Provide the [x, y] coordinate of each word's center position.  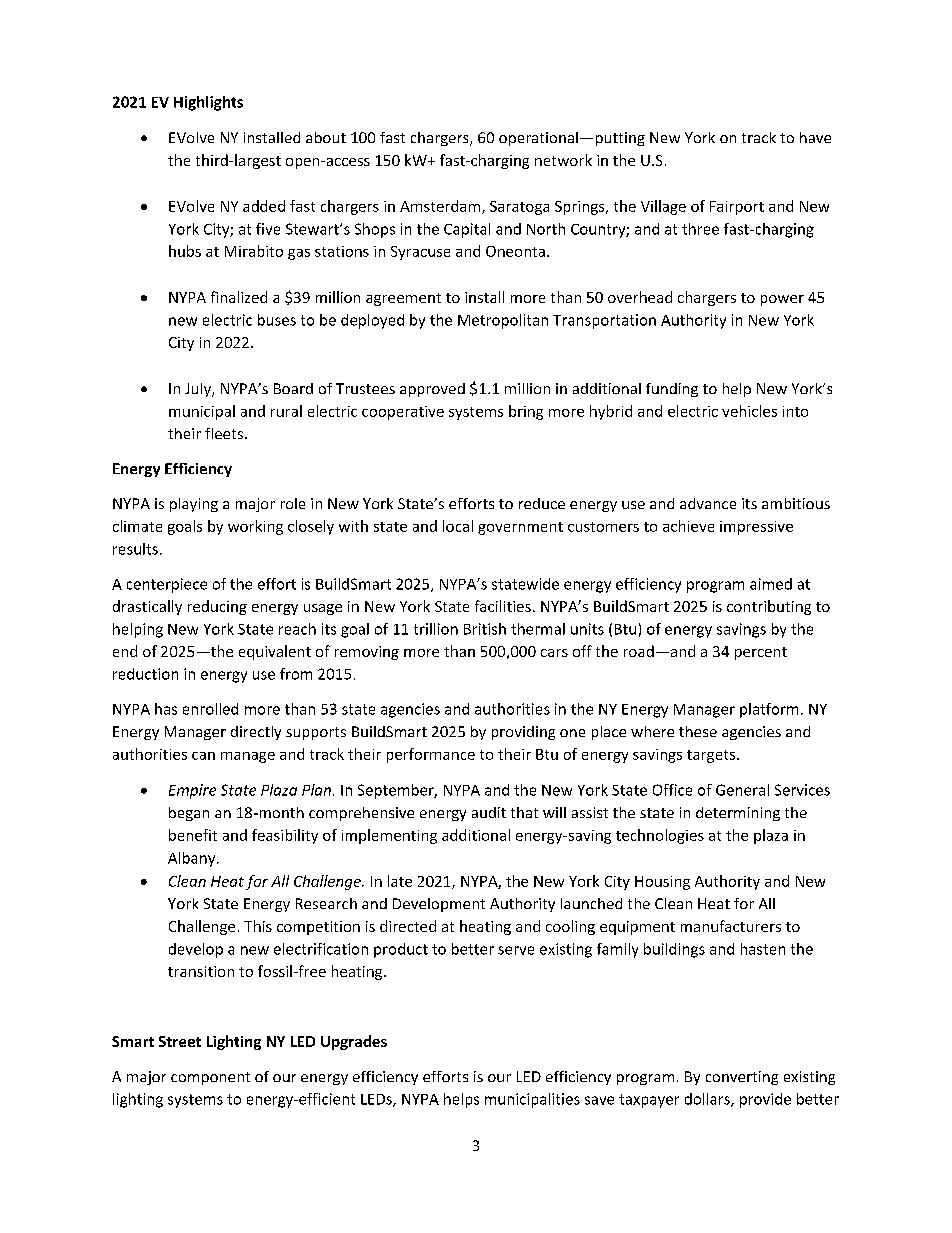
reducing [217, 607]
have [815, 137]
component [210, 1078]
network [563, 160]
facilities [503, 606]
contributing [769, 607]
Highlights [208, 103]
